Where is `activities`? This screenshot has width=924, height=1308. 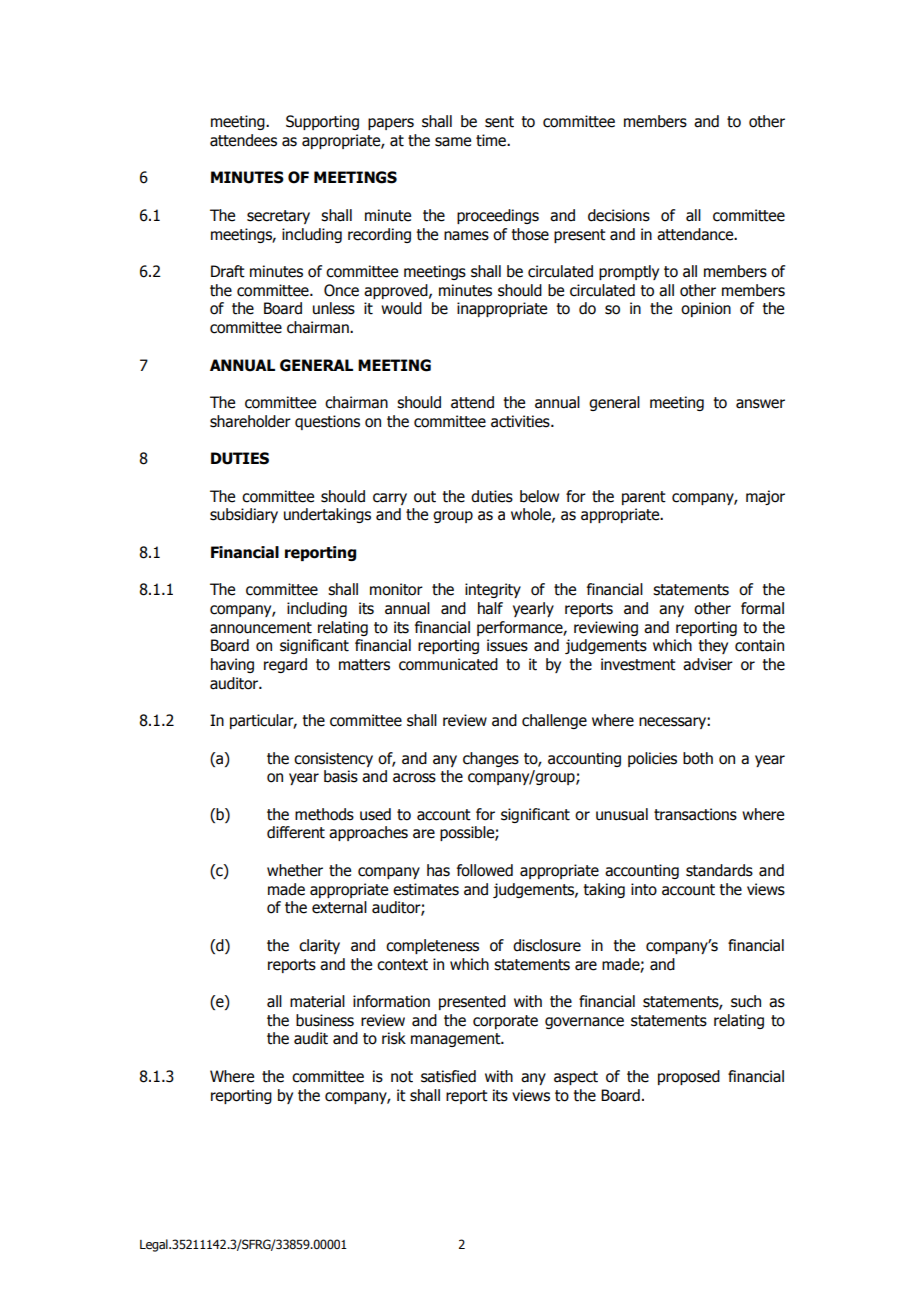 activities is located at coordinates (521, 421).
